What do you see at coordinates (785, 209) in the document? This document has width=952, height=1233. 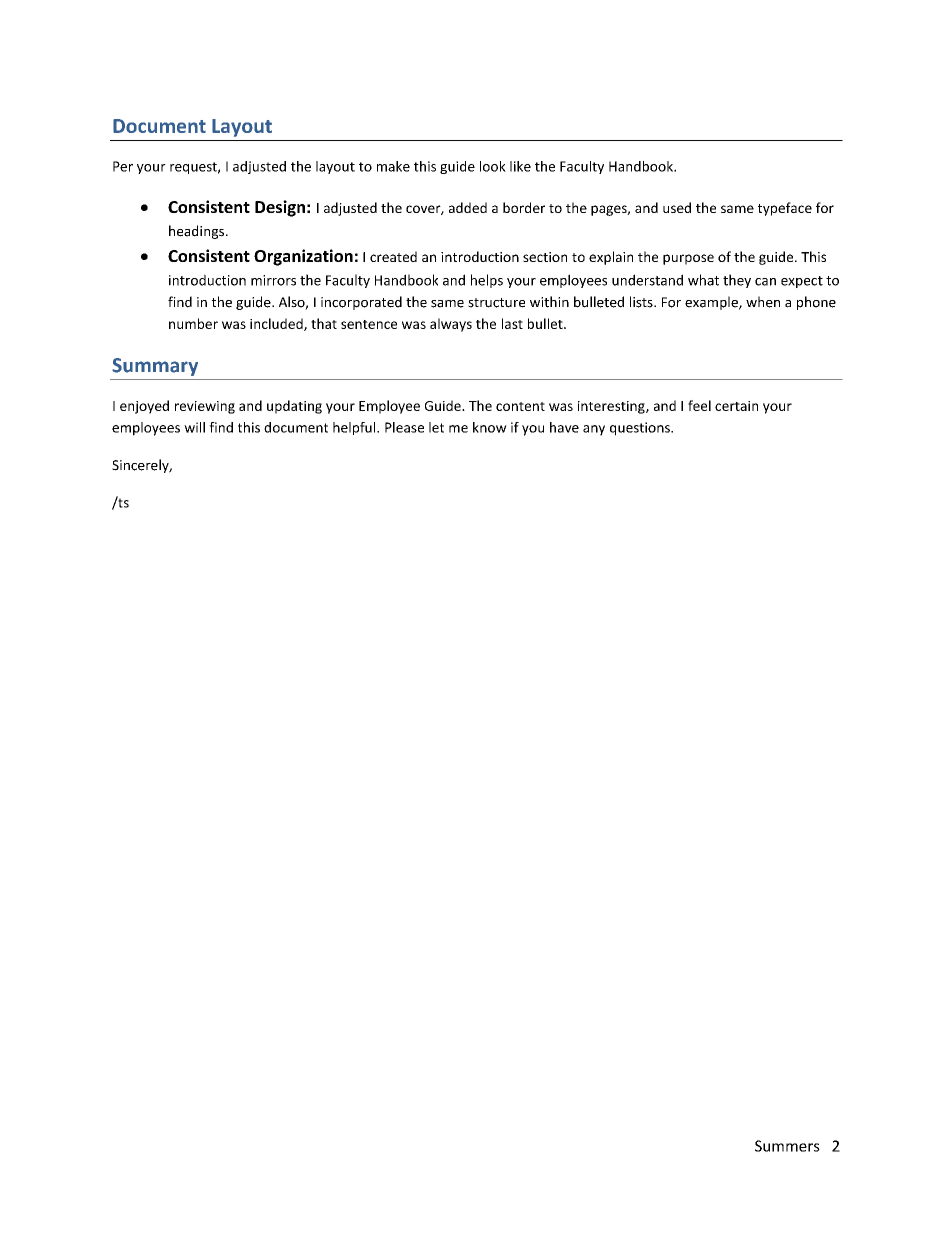 I see `typeface` at bounding box center [785, 209].
